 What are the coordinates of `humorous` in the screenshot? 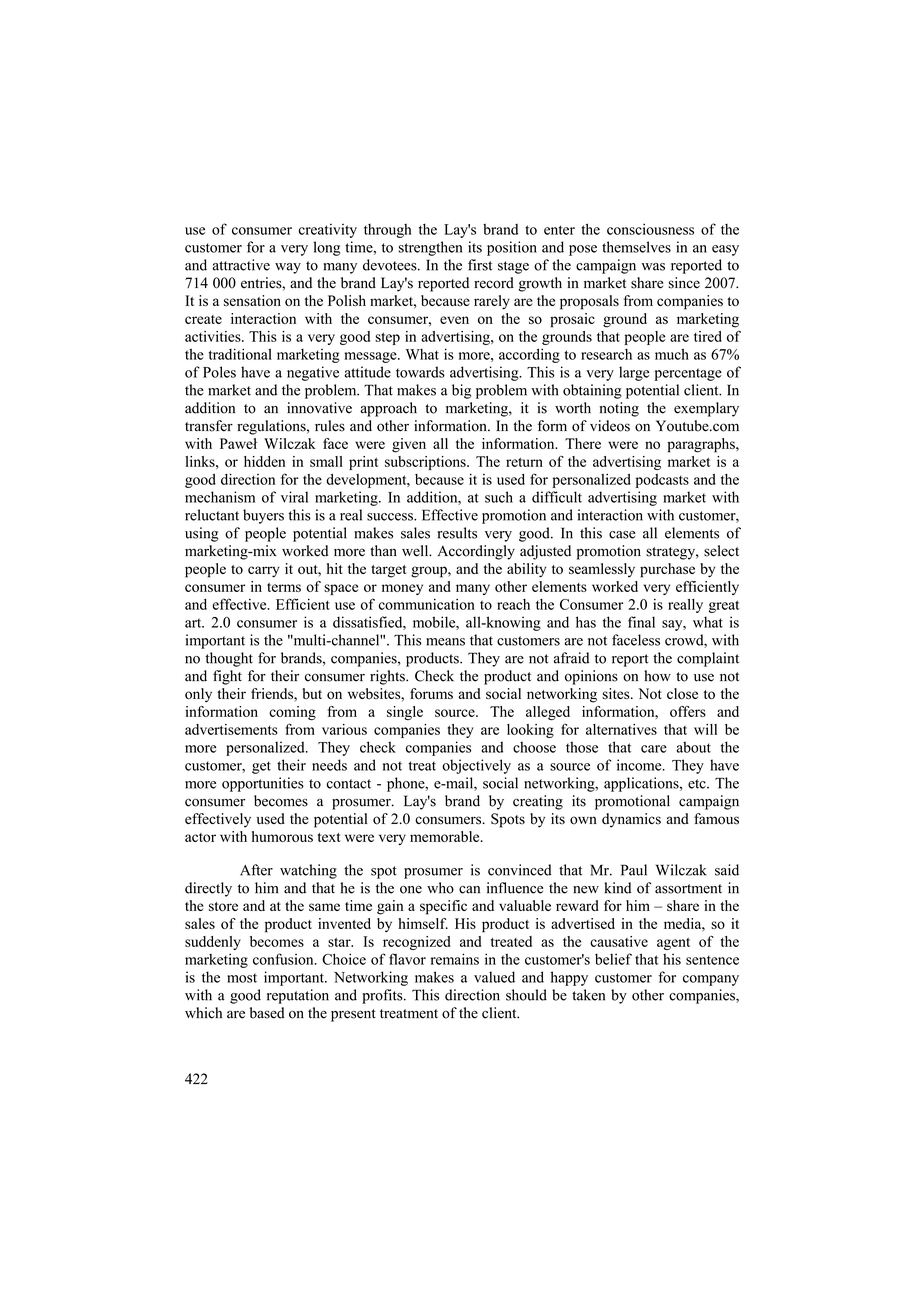 It's located at (282, 836).
